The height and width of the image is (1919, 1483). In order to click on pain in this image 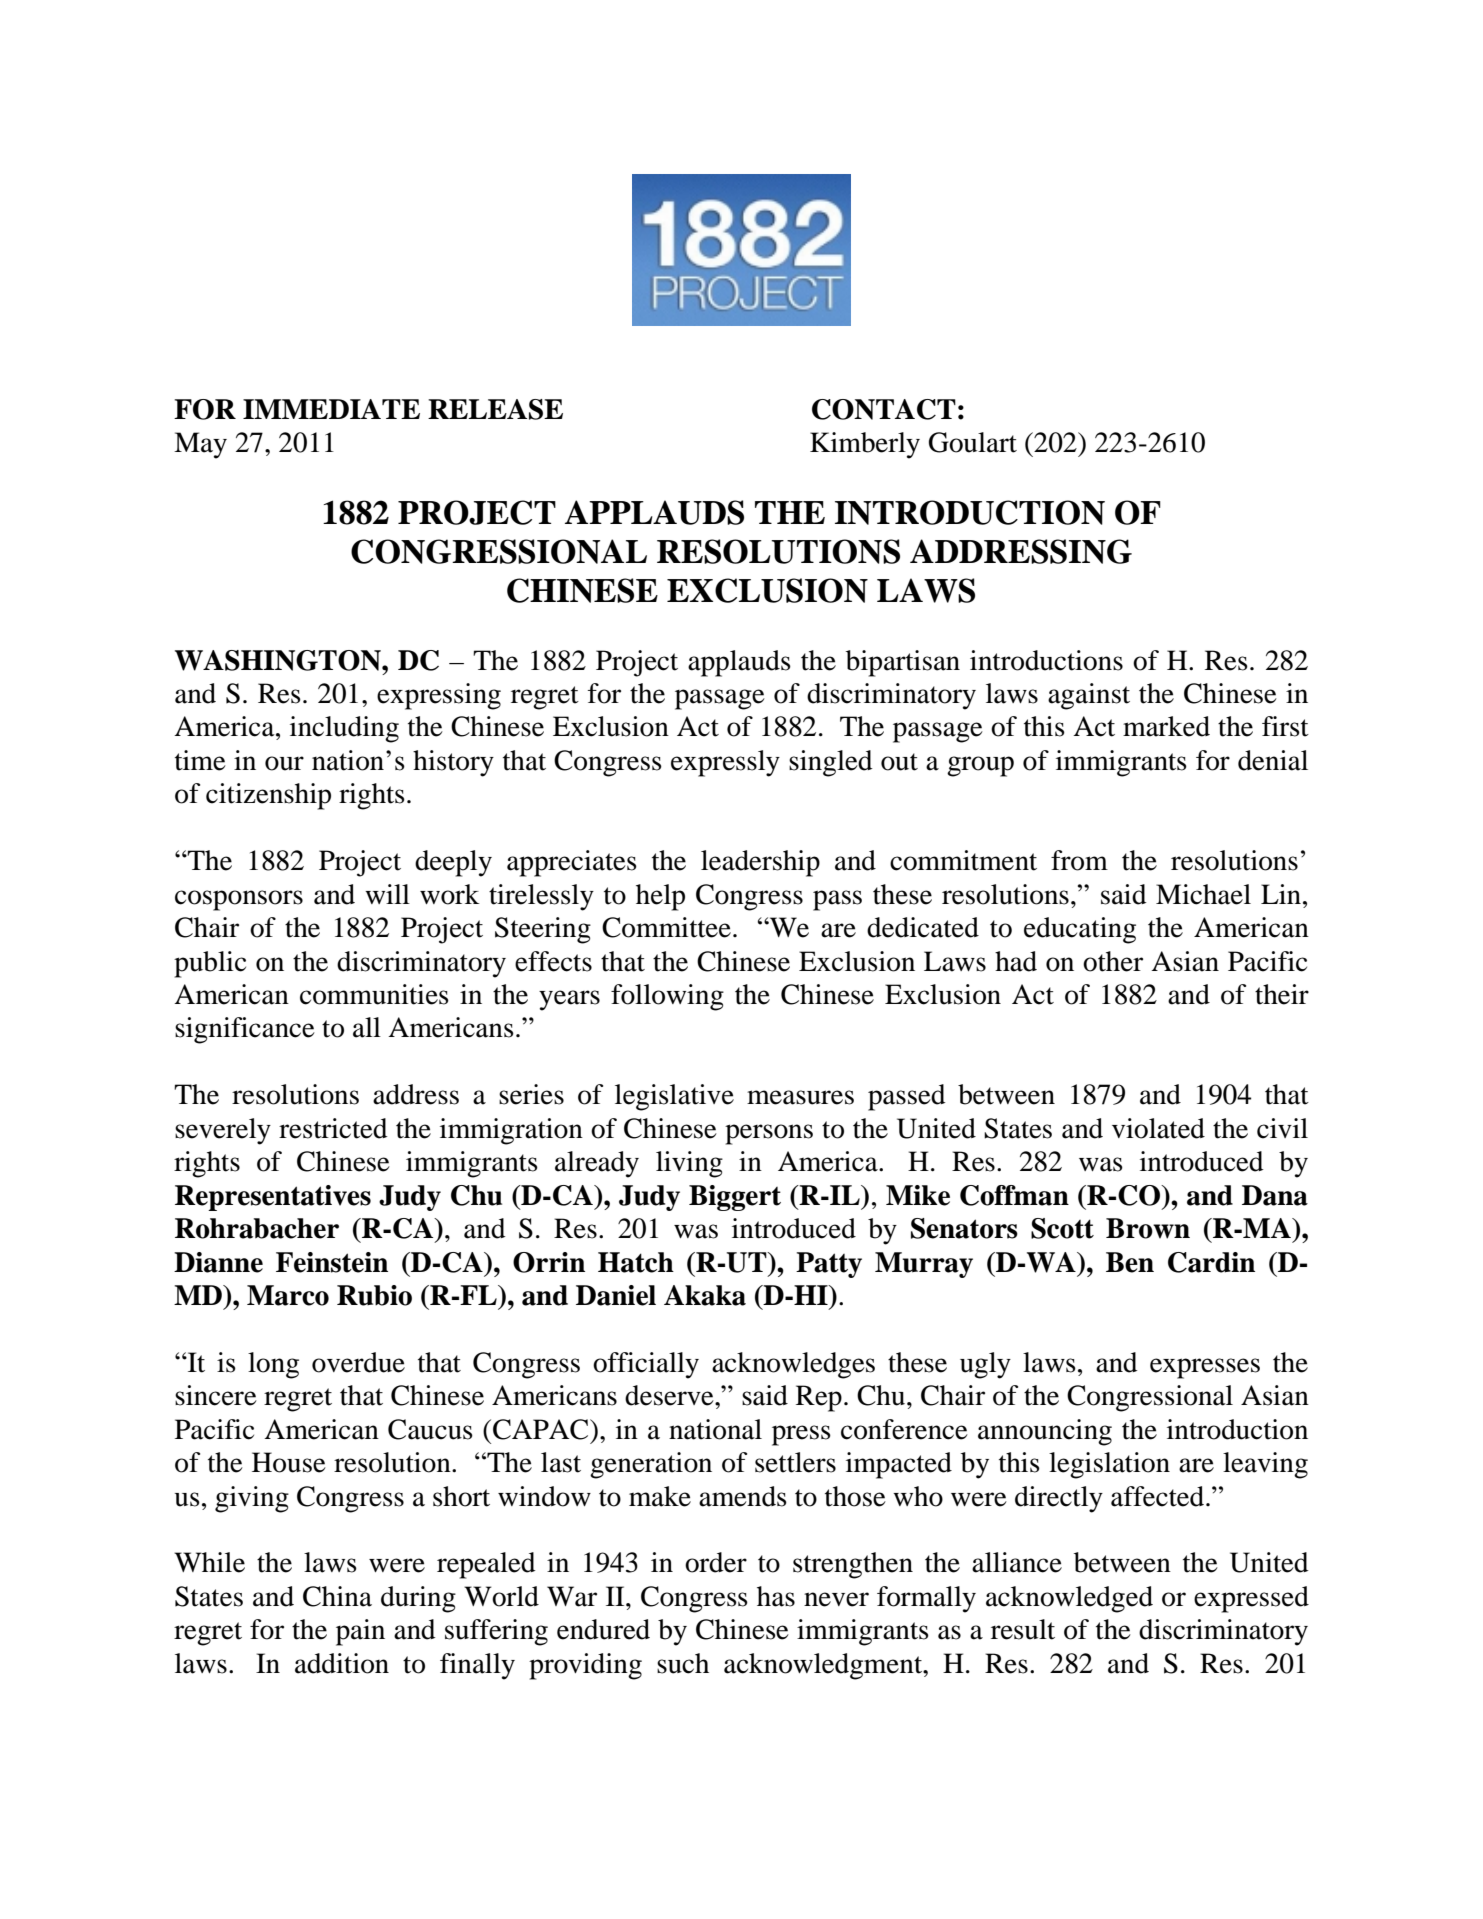, I will do `click(360, 1632)`.
